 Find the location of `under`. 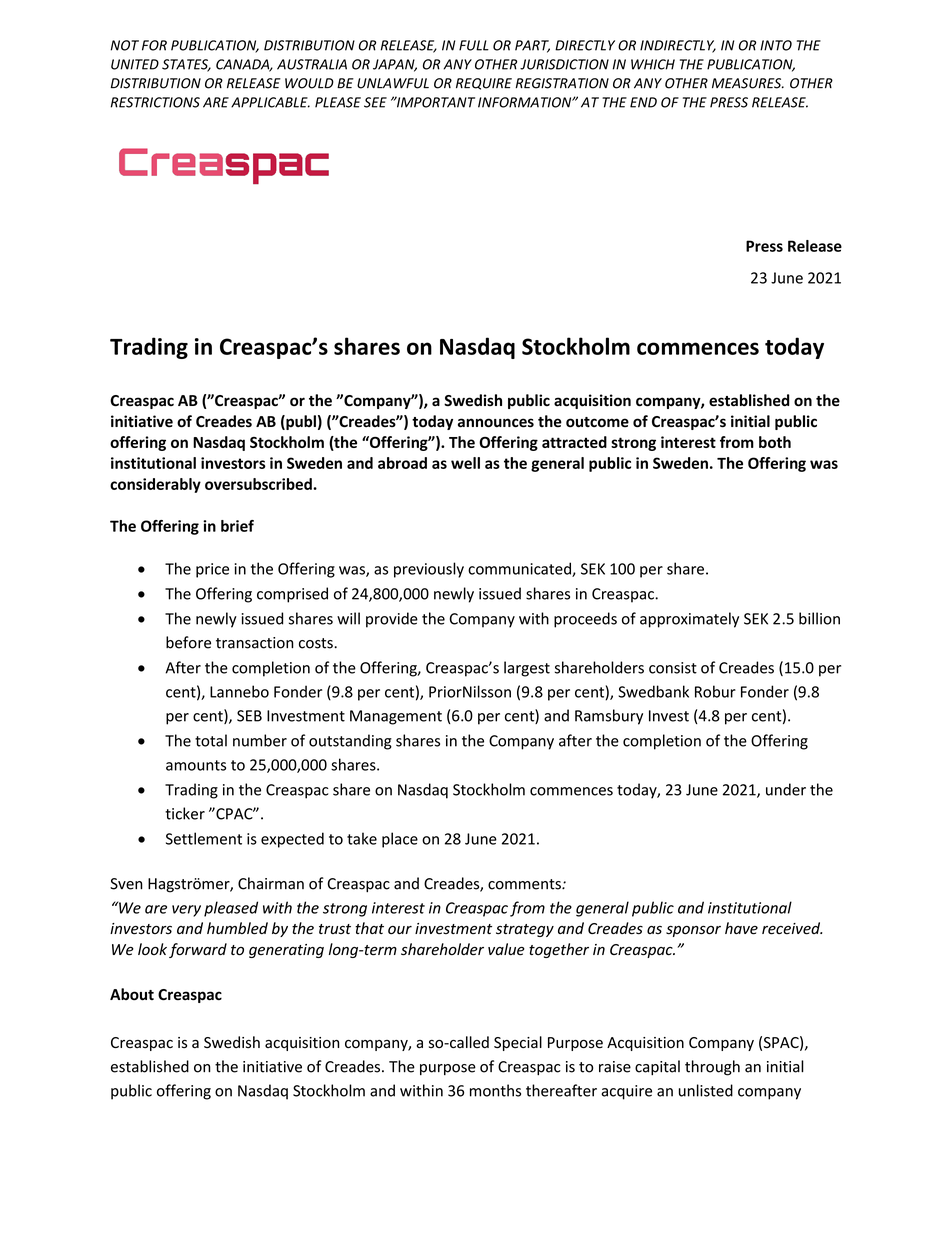

under is located at coordinates (786, 789).
